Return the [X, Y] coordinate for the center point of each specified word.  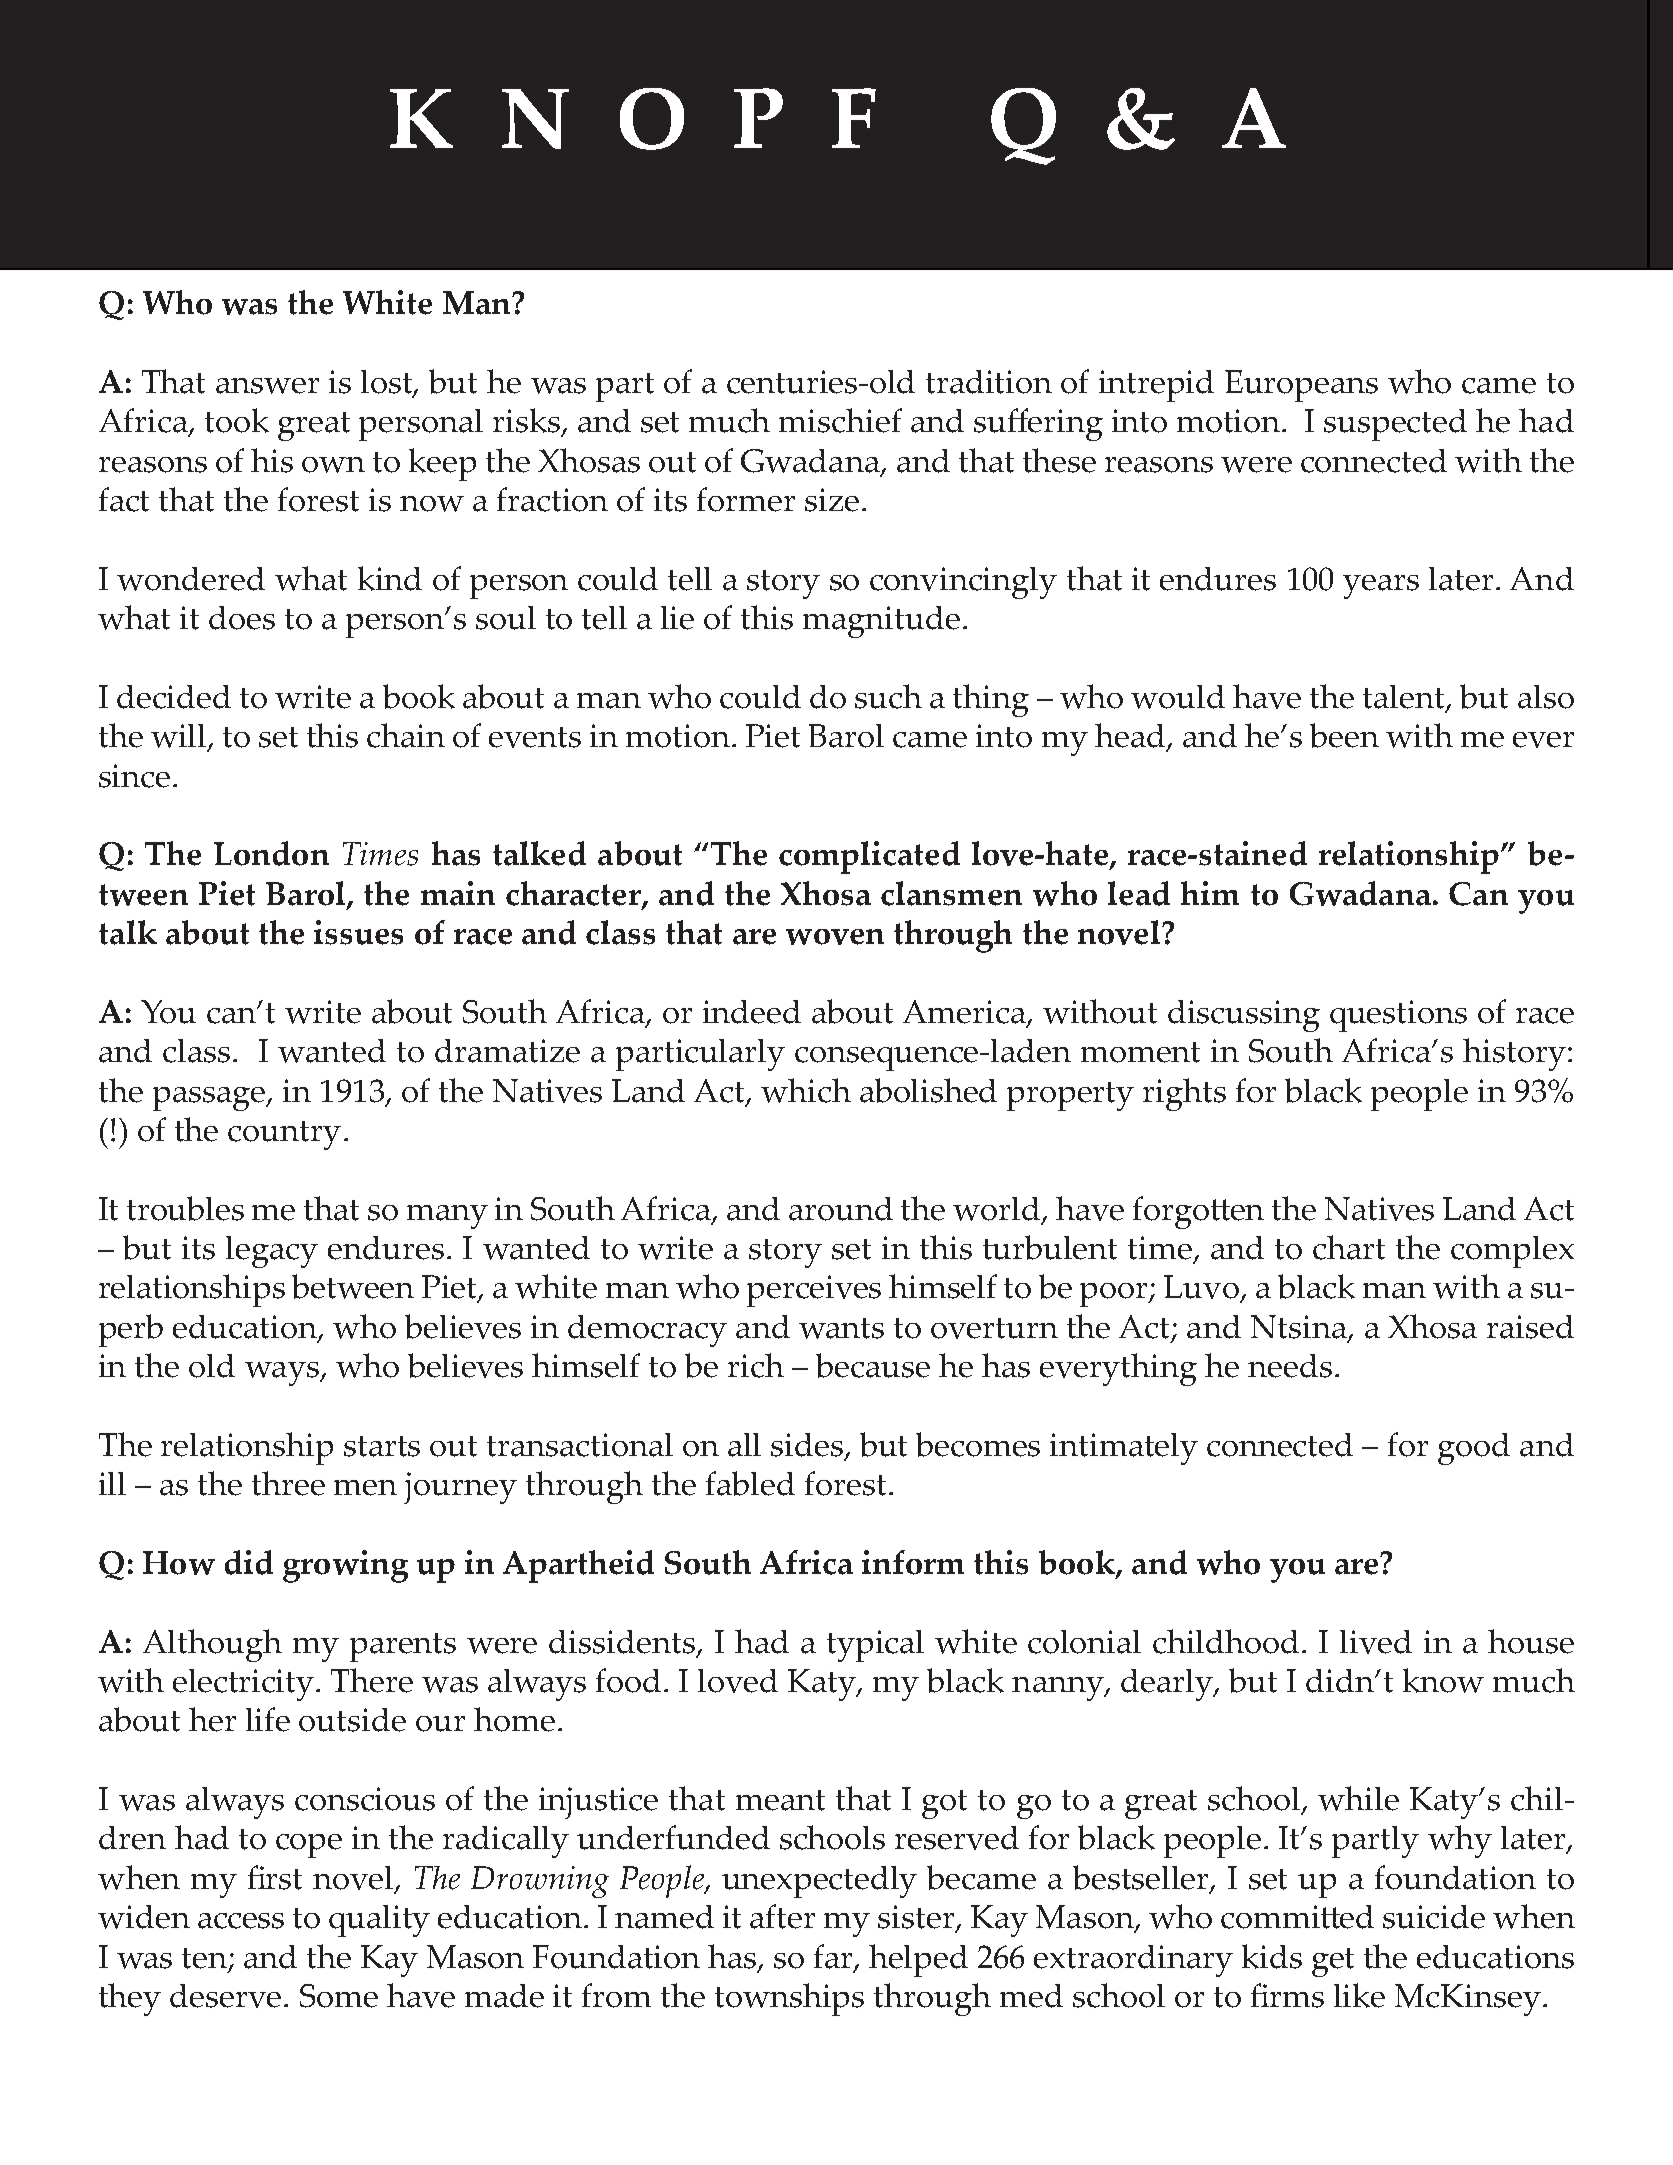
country [284, 1135]
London [271, 853]
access [241, 1921]
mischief [840, 420]
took [237, 420]
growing [345, 1566]
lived [1376, 1642]
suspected [1395, 425]
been [1344, 735]
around [841, 1209]
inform [913, 1562]
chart [1349, 1247]
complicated [869, 857]
